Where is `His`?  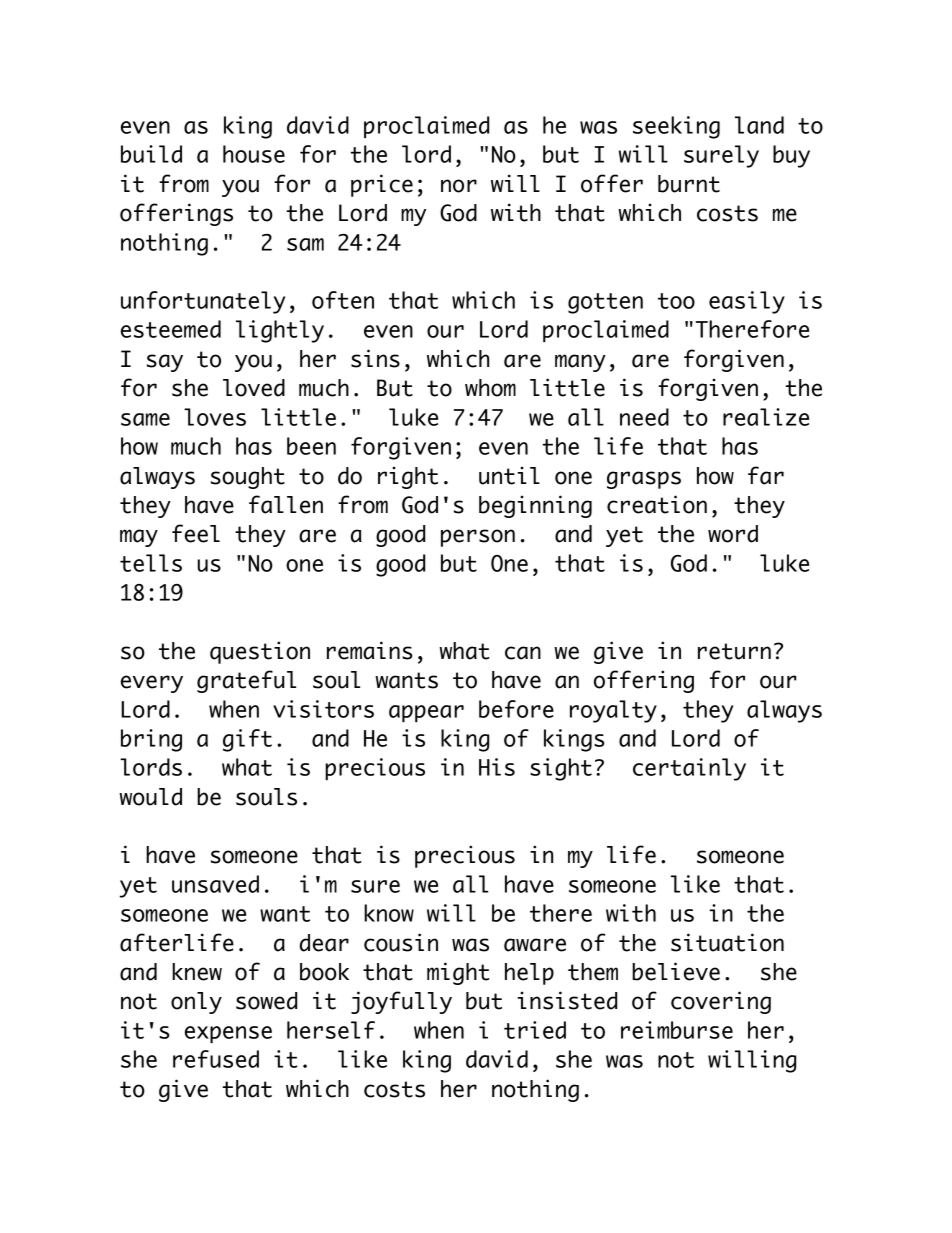 His is located at coordinates (497, 767).
